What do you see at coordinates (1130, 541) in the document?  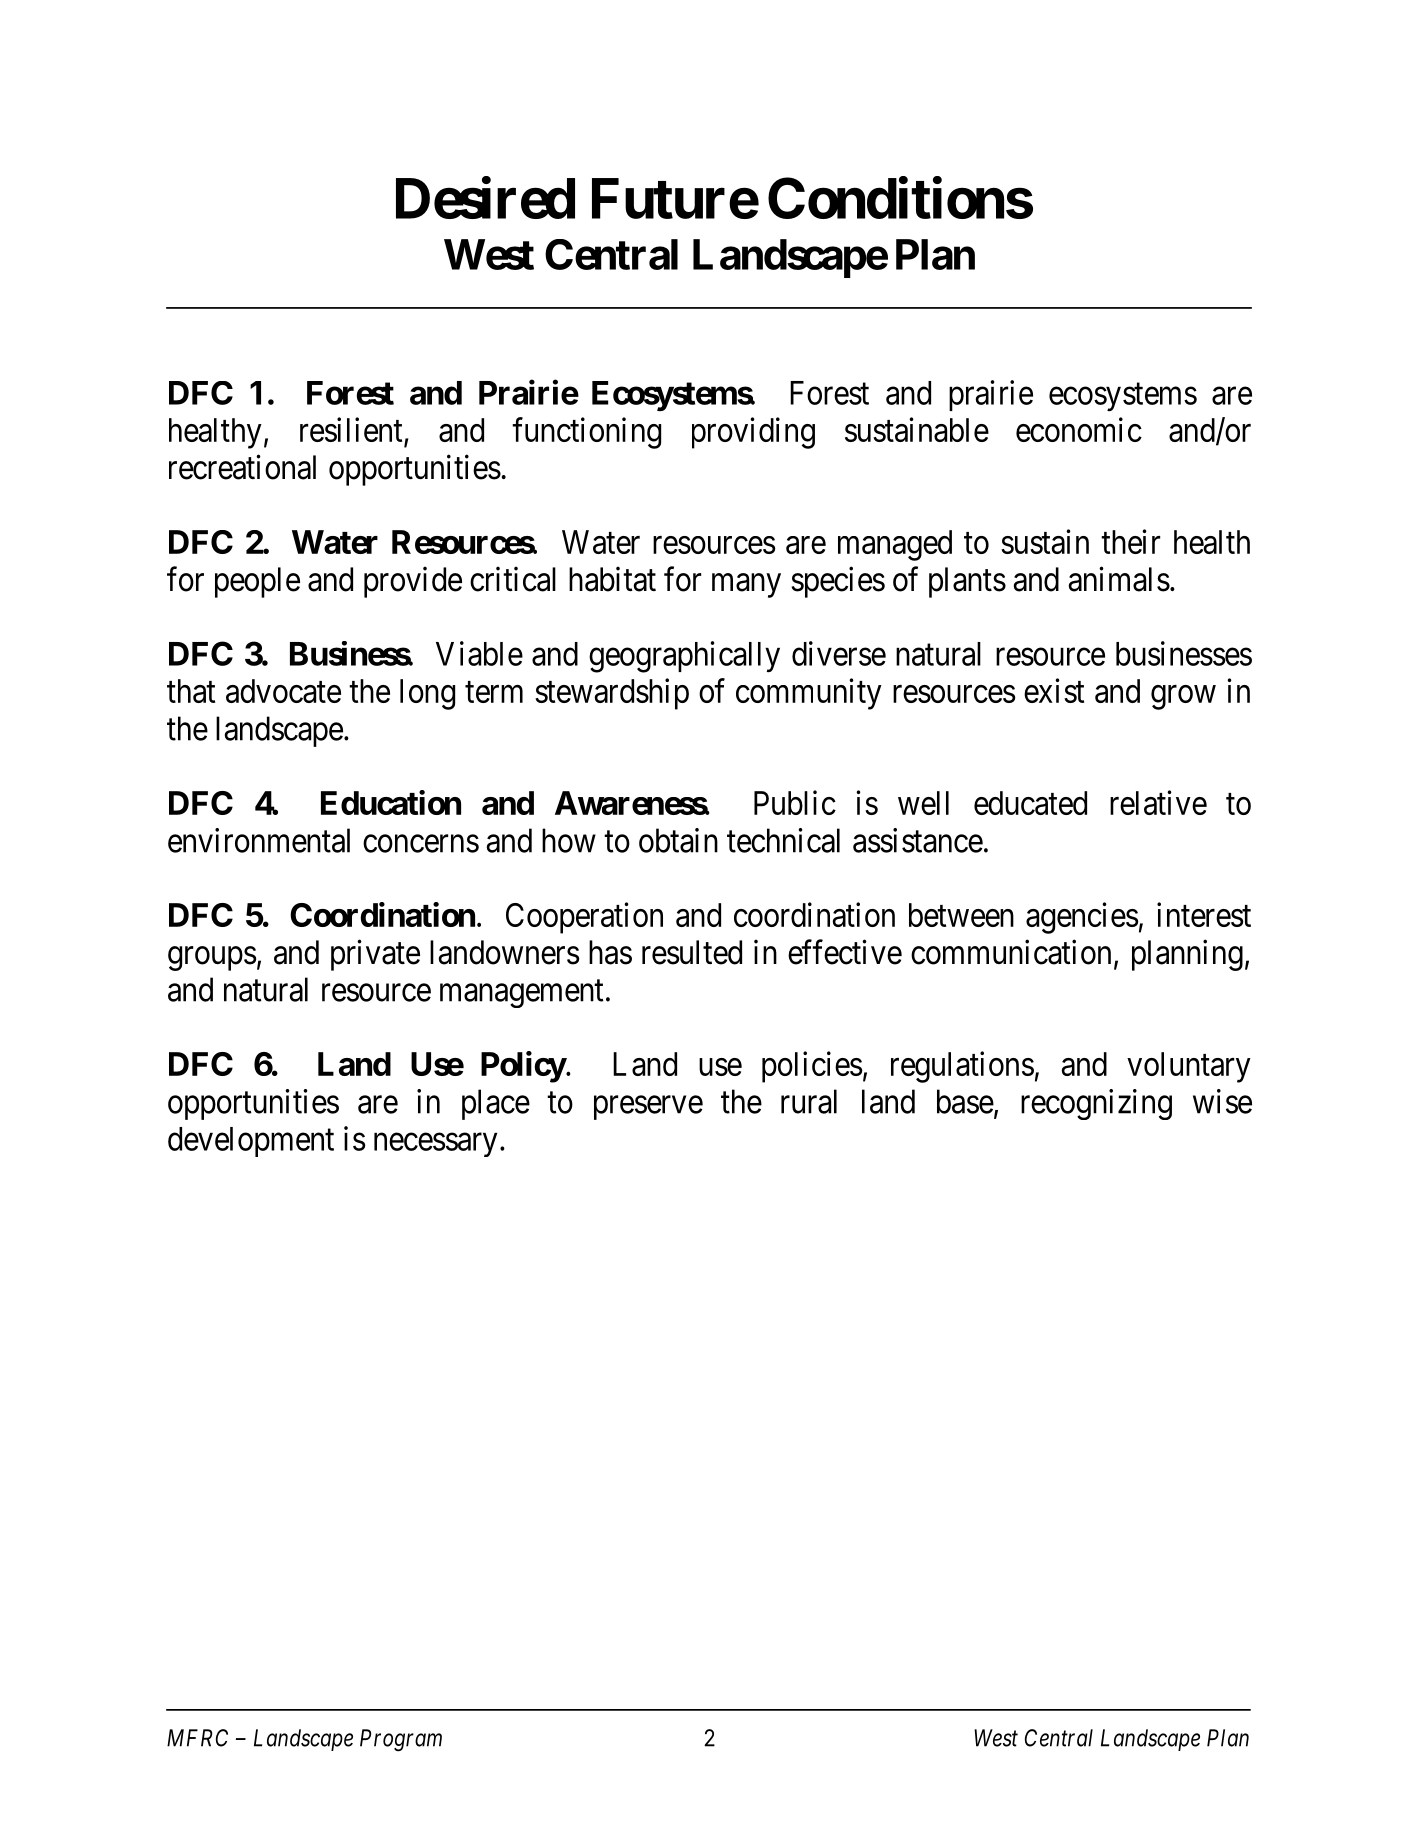 I see `their` at bounding box center [1130, 541].
